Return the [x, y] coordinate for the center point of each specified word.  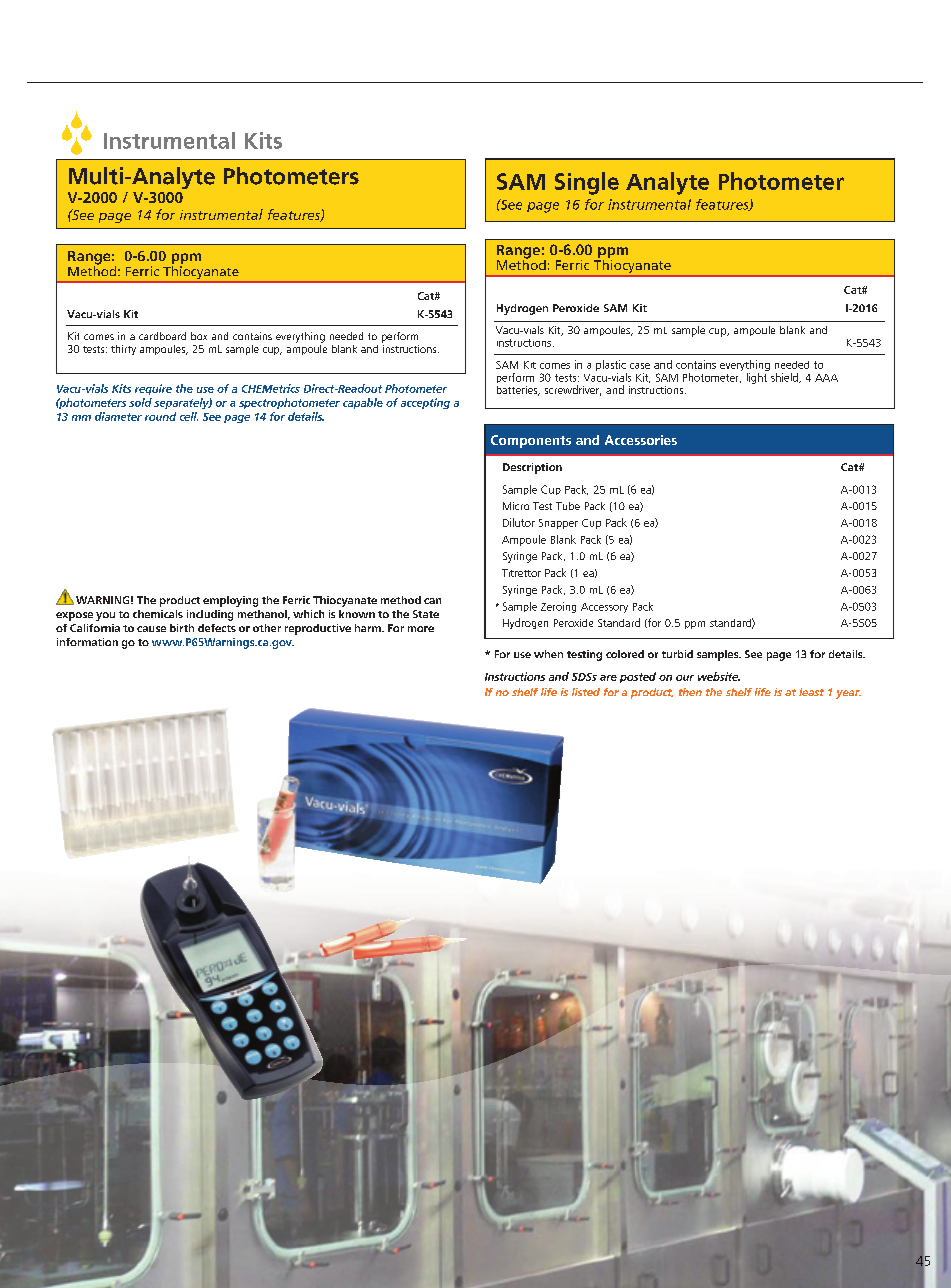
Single [587, 183]
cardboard [162, 336]
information [87, 642]
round [160, 416]
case [640, 366]
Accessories [641, 440]
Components [531, 441]
